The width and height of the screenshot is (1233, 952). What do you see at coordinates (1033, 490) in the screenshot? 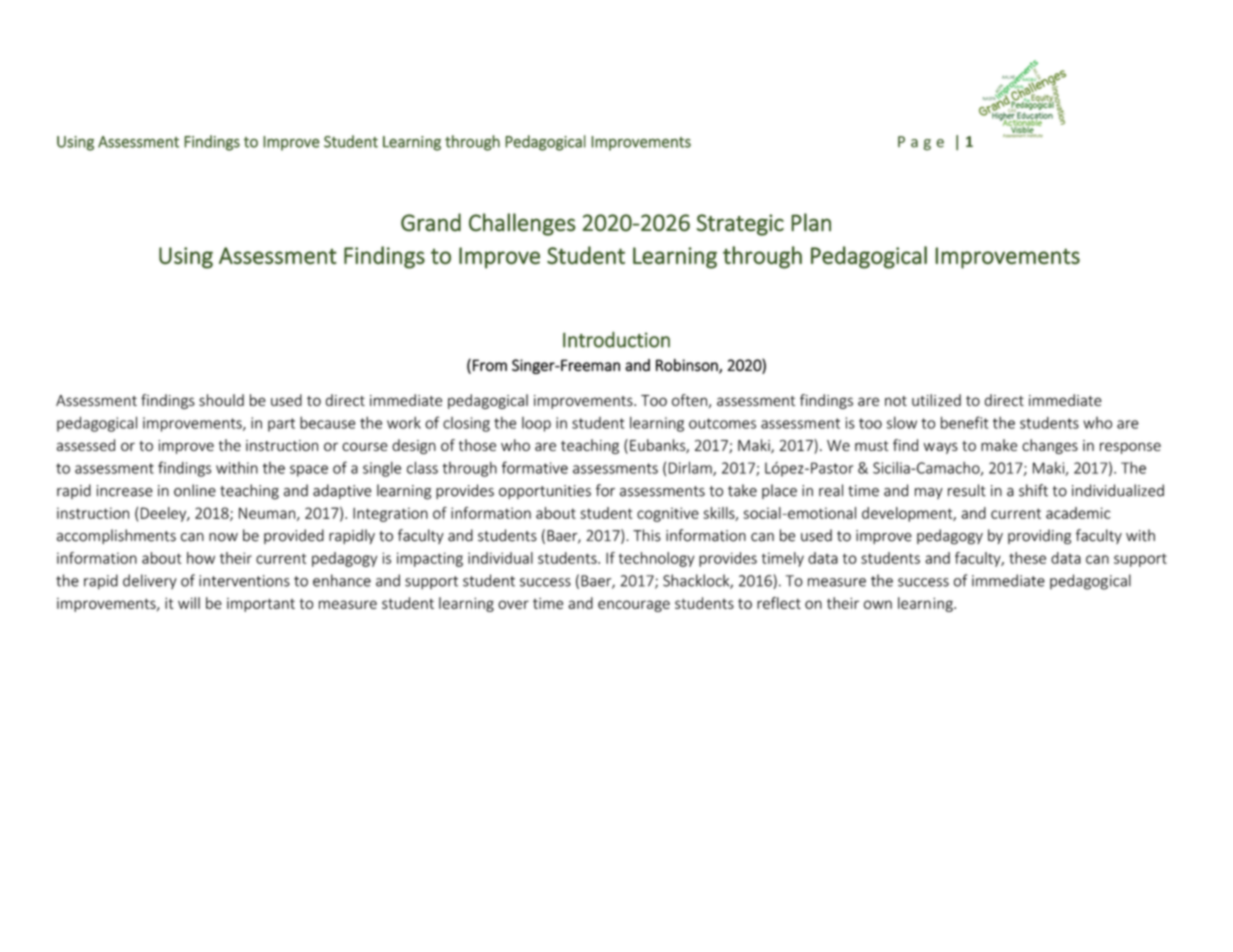
I see `shift` at bounding box center [1033, 490].
